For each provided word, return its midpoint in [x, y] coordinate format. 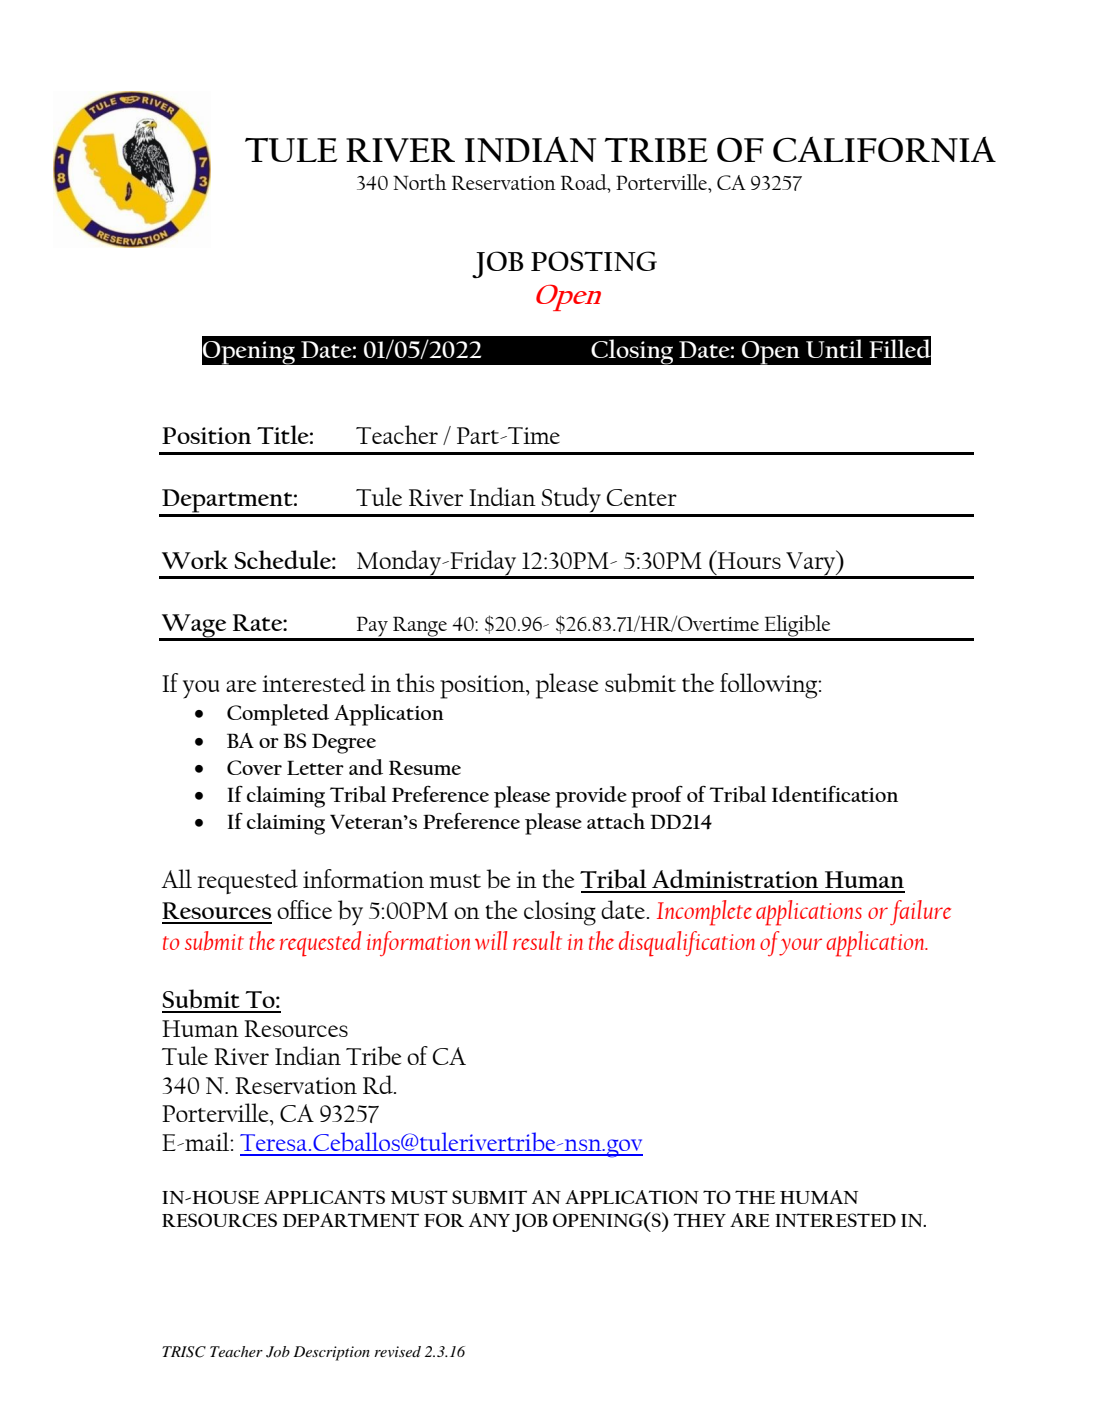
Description [331, 1353]
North [420, 182]
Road [585, 183]
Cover [254, 767]
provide [591, 797]
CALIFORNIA [884, 149]
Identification [835, 793]
